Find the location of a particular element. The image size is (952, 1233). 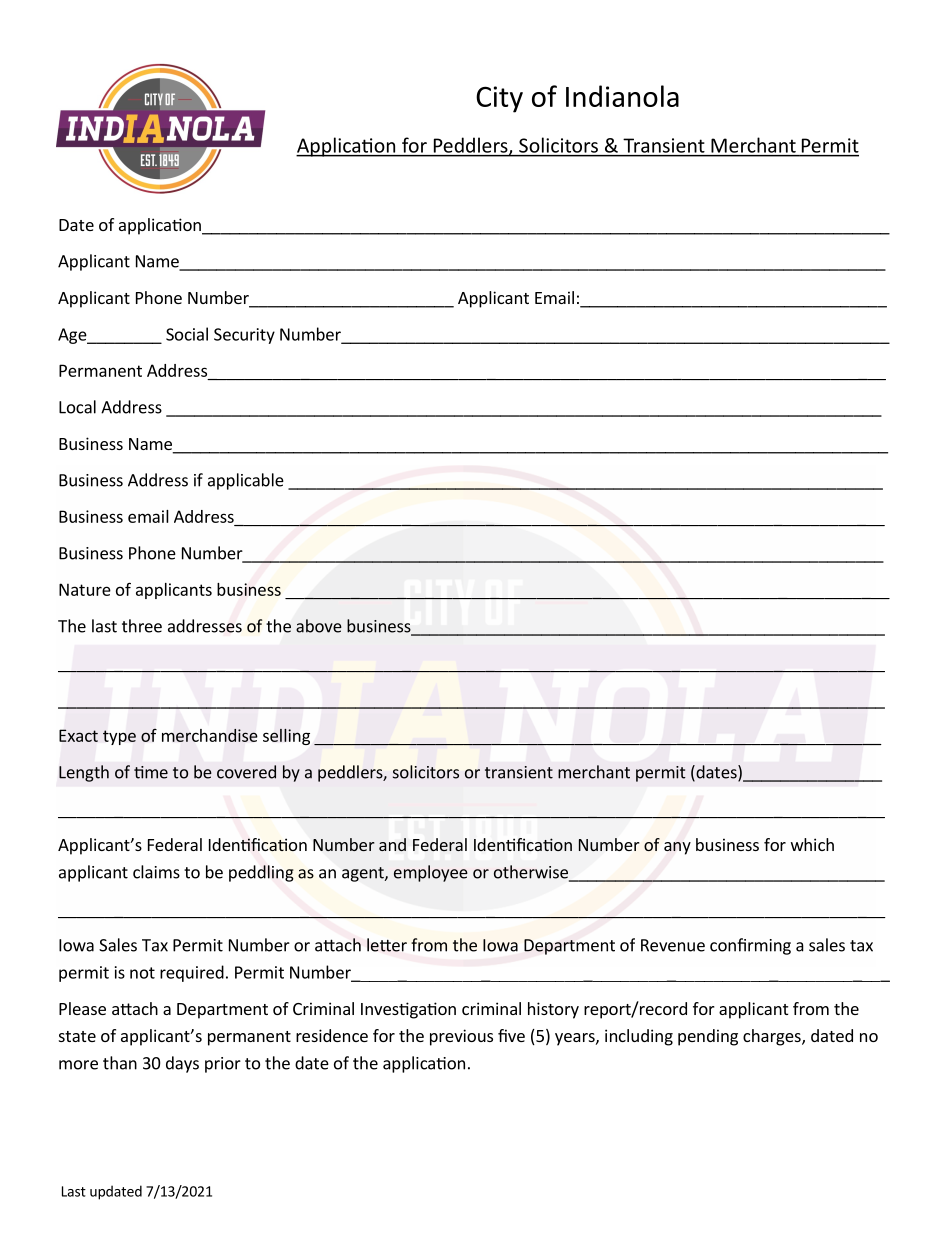

Security is located at coordinates (244, 336).
